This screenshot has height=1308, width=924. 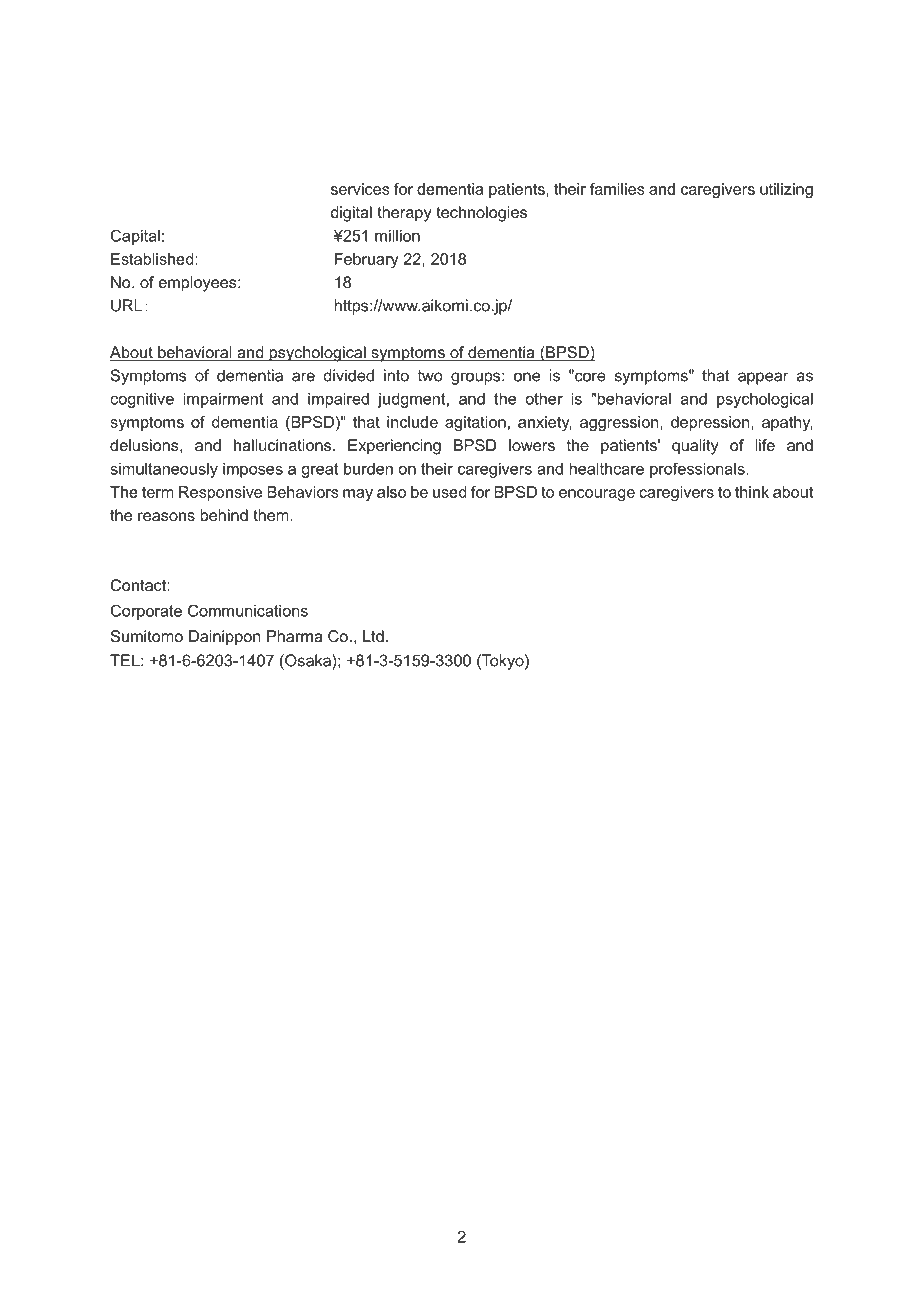 What do you see at coordinates (223, 400) in the screenshot?
I see `impairment` at bounding box center [223, 400].
